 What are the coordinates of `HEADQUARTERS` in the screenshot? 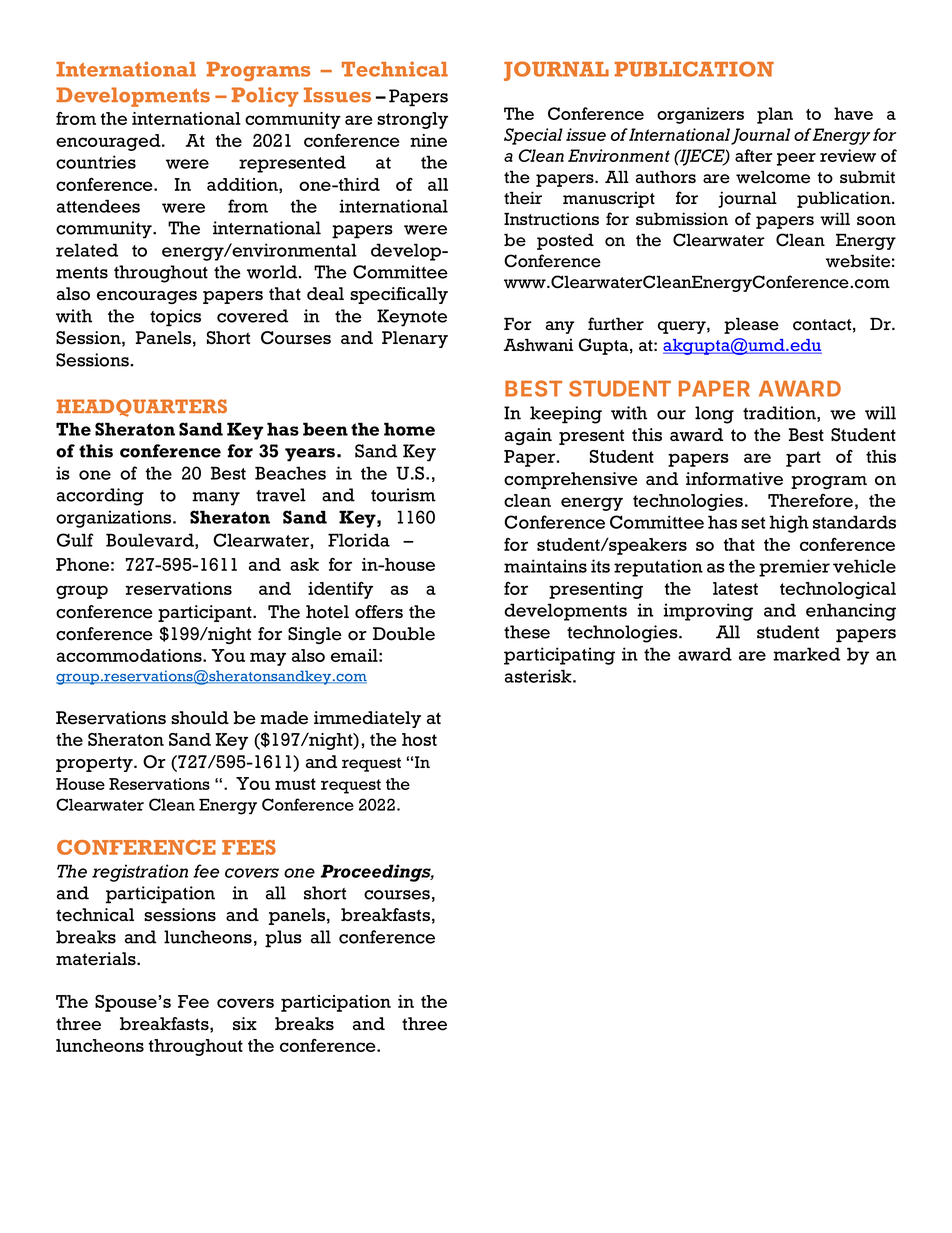 It's located at (141, 408).
